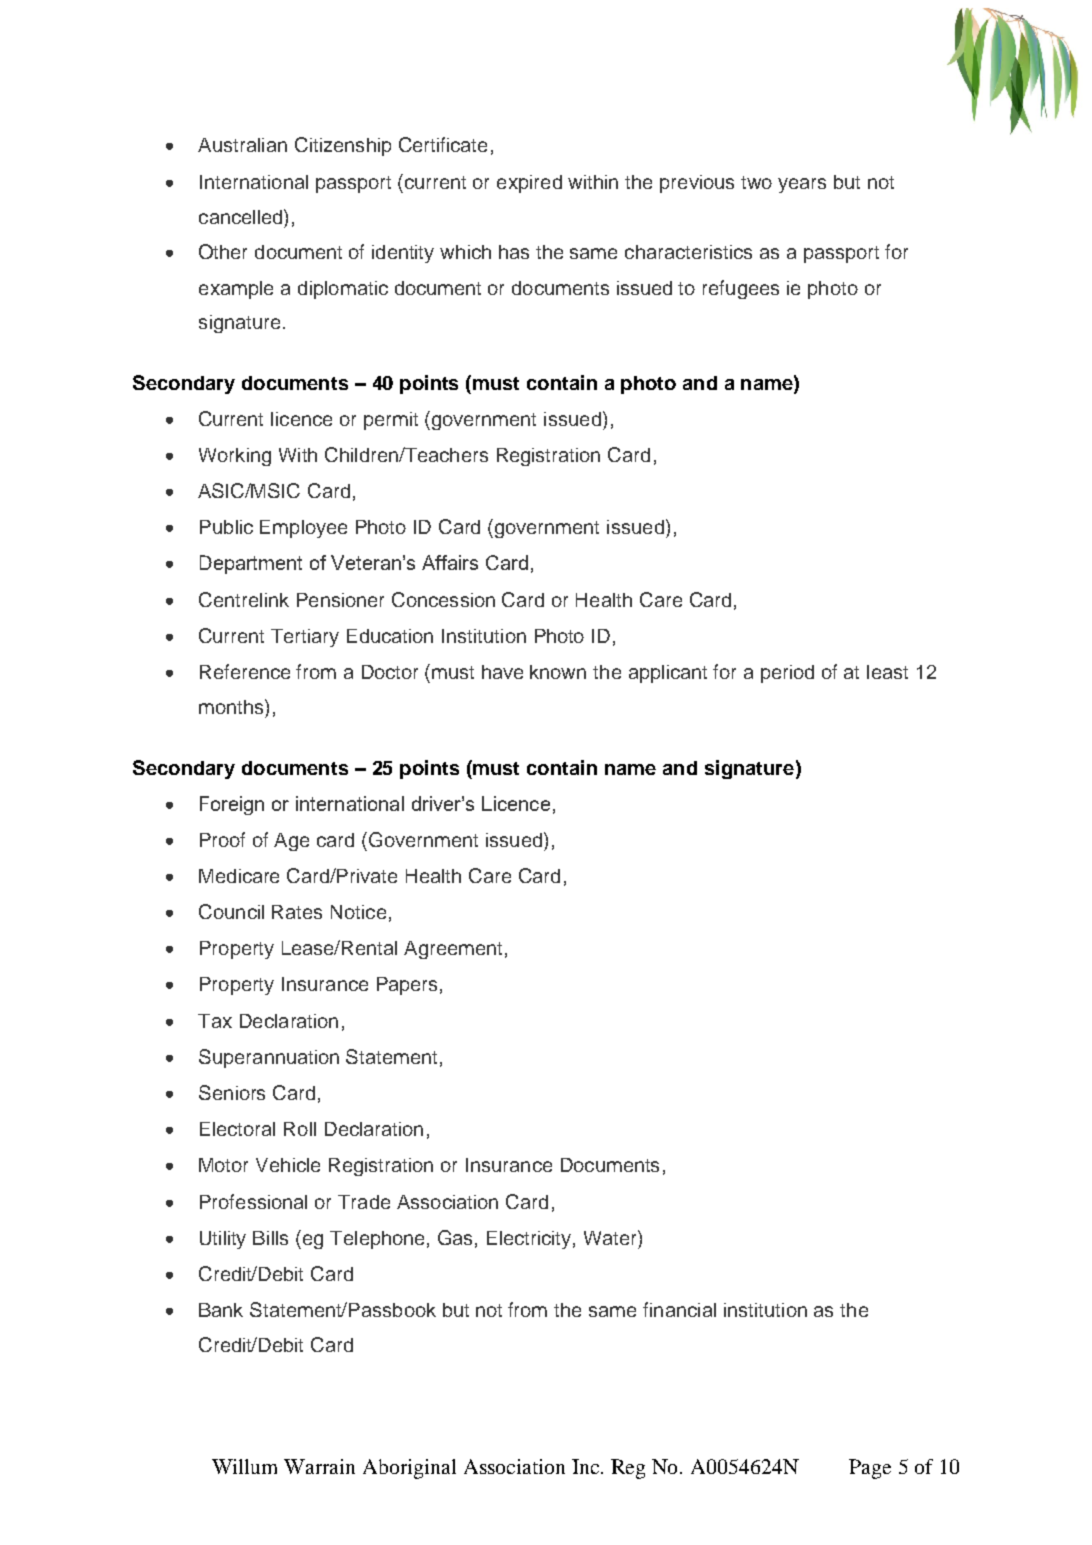 The image size is (1092, 1545). I want to click on Affairs, so click(450, 562).
